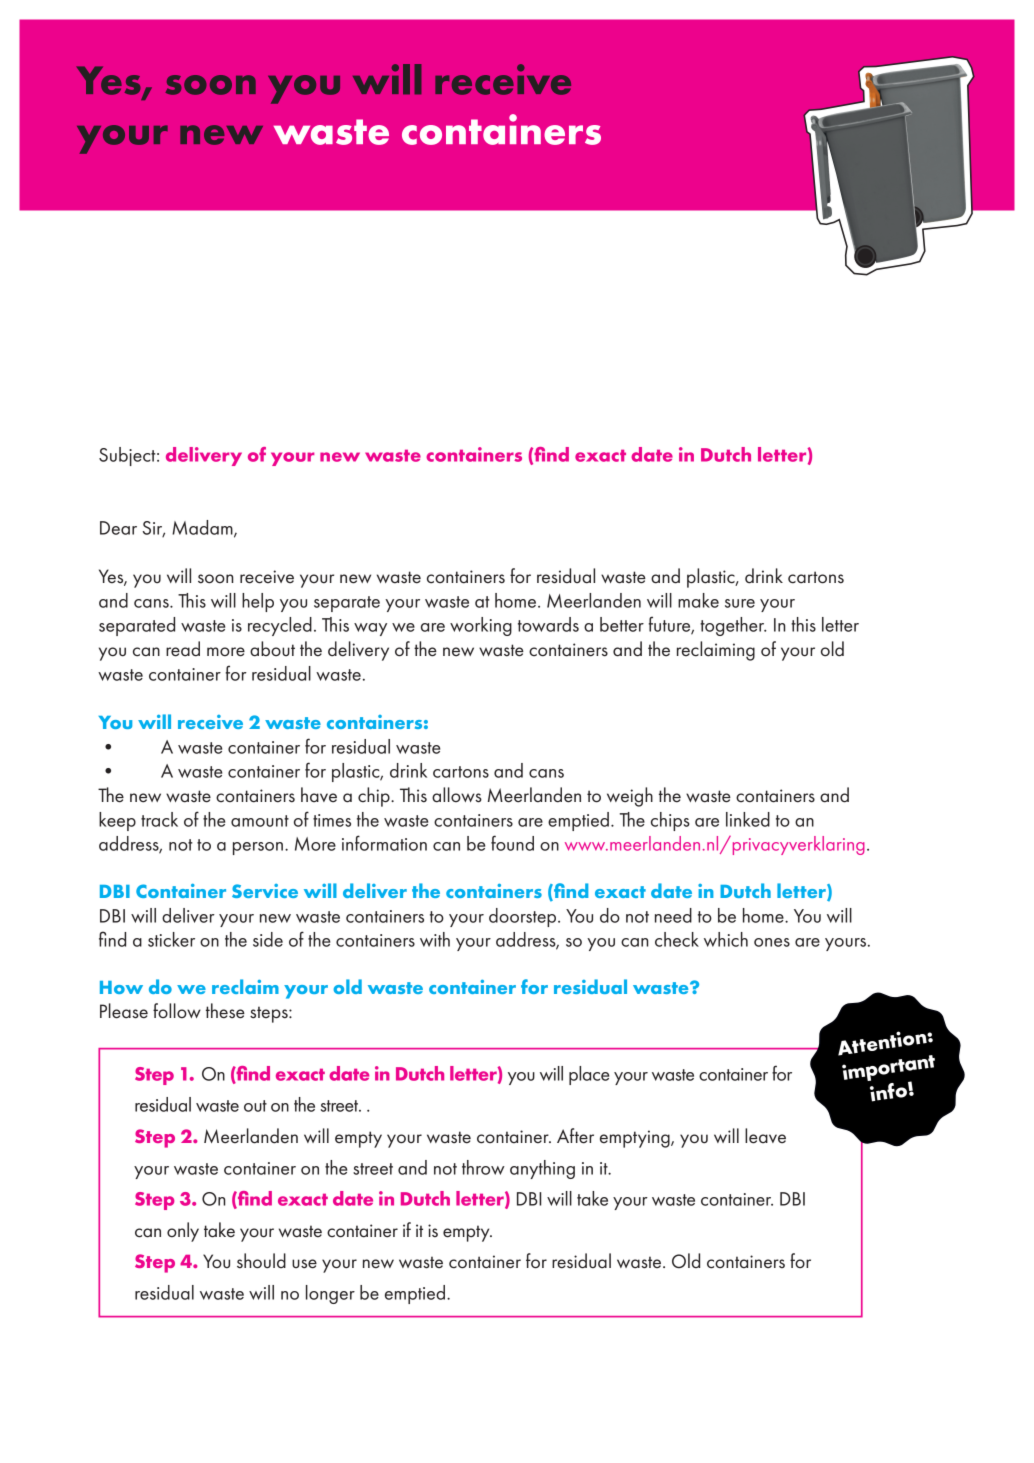  I want to click on throw, so click(483, 1167).
